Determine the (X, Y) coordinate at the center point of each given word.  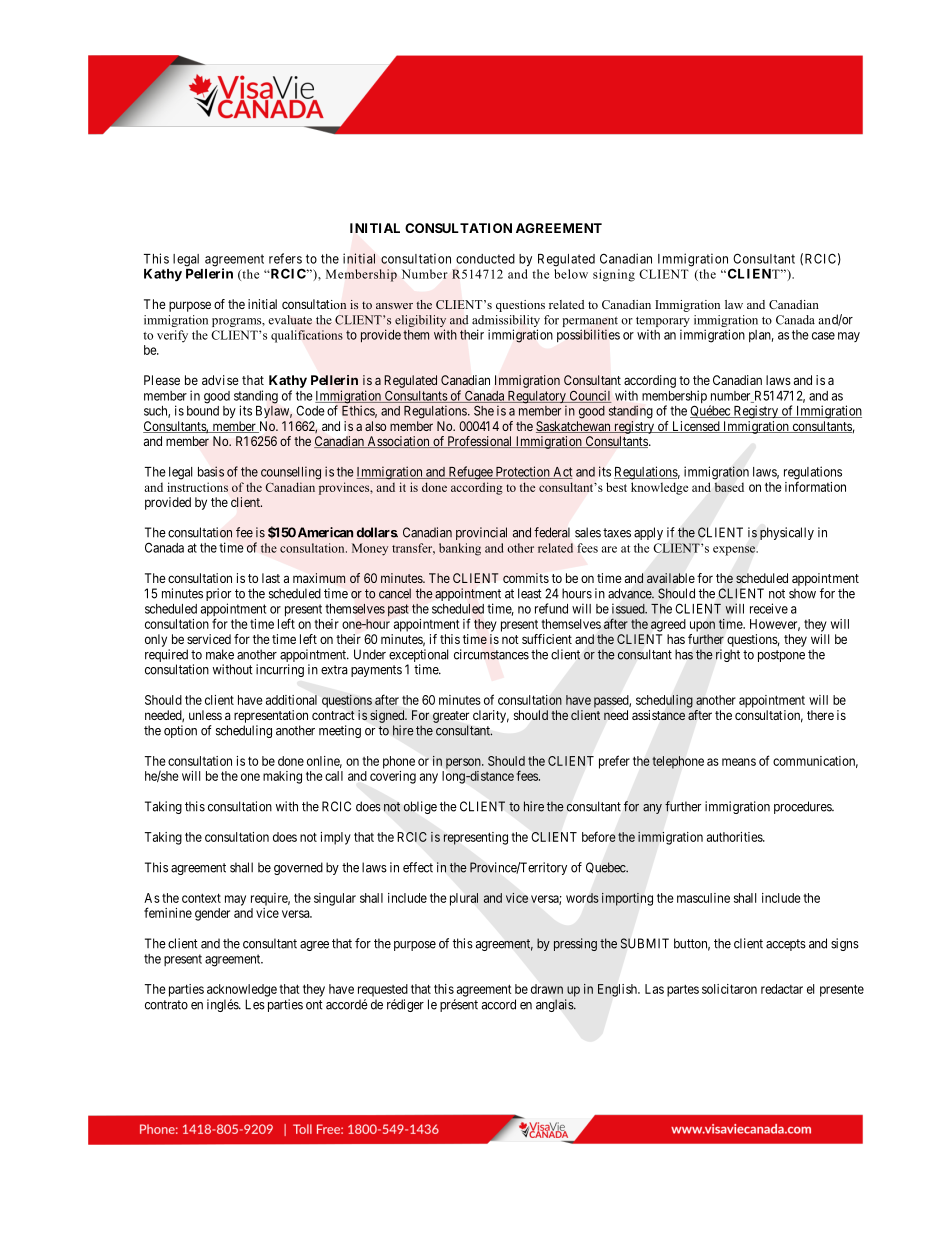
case (823, 336)
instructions (197, 487)
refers (285, 258)
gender (212, 914)
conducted (485, 259)
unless (205, 715)
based (729, 487)
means (739, 762)
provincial (481, 533)
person (464, 763)
